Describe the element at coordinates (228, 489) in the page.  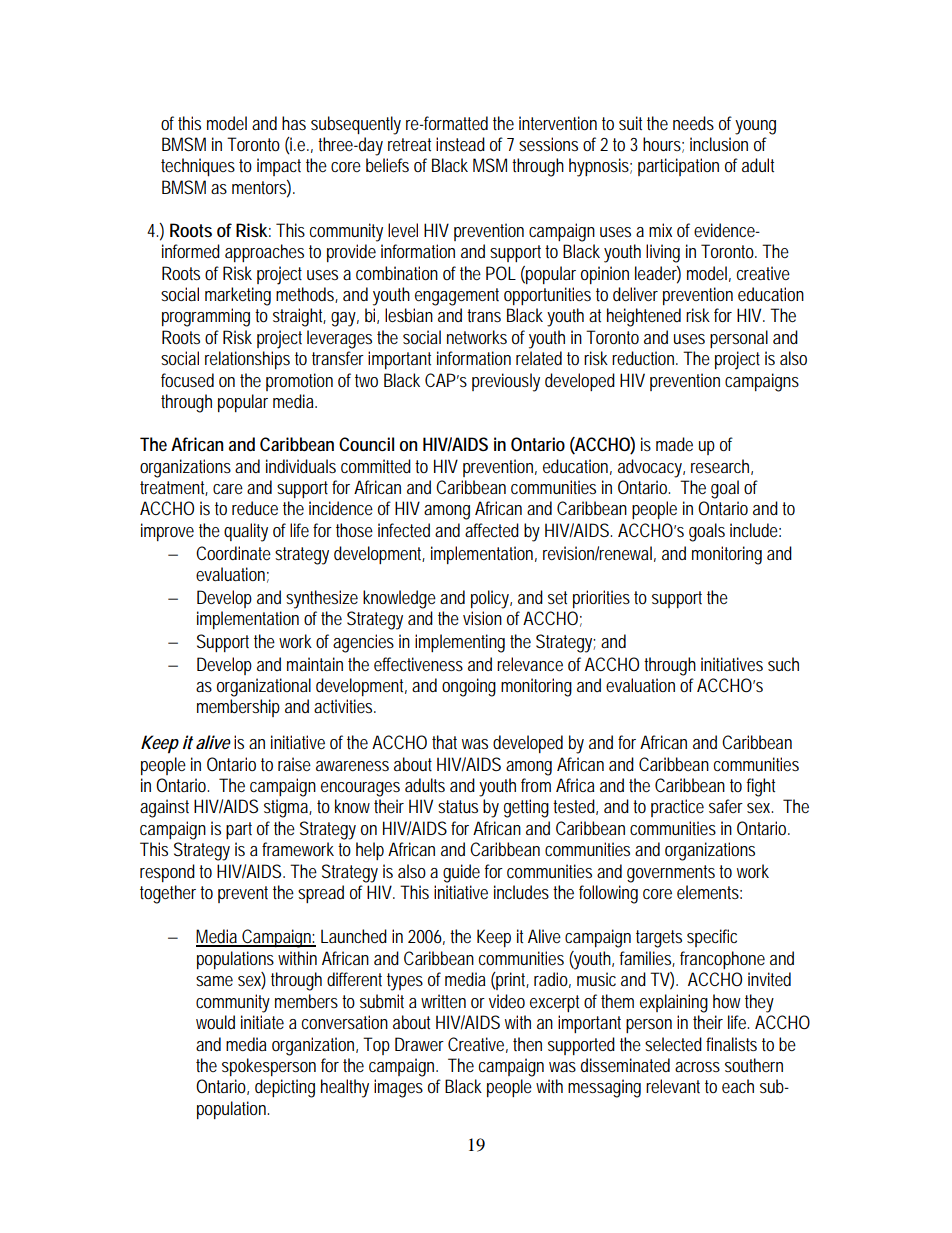
I see `care` at that location.
